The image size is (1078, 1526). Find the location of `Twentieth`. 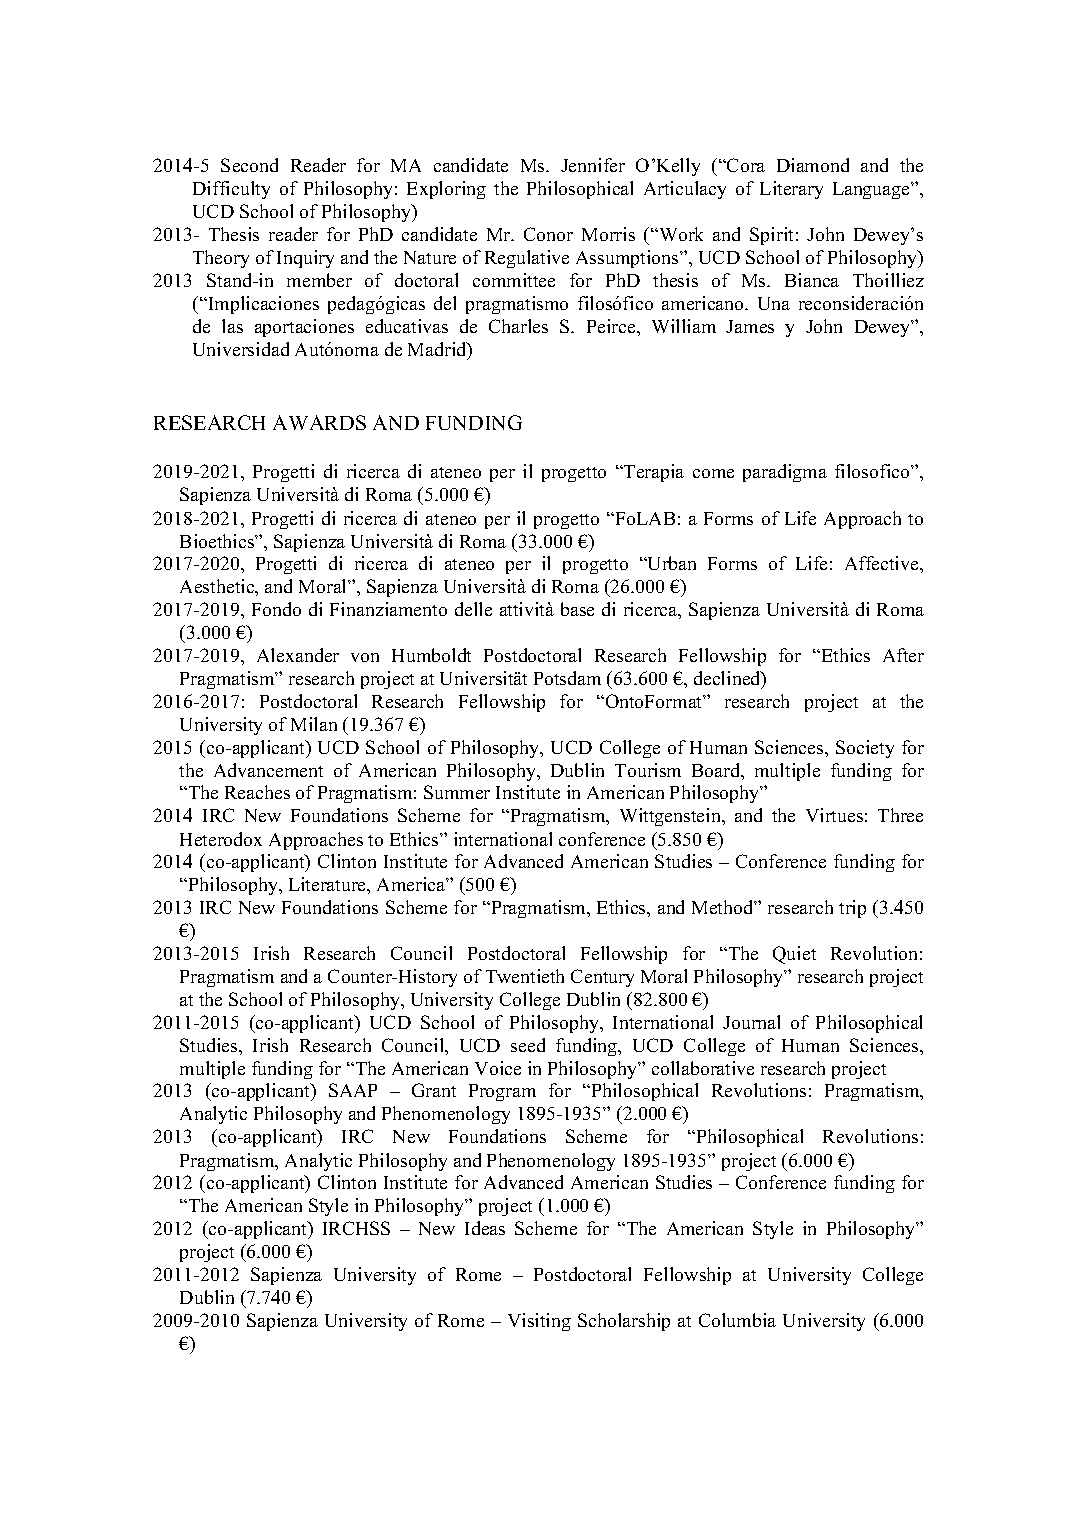

Twentieth is located at coordinates (525, 976).
